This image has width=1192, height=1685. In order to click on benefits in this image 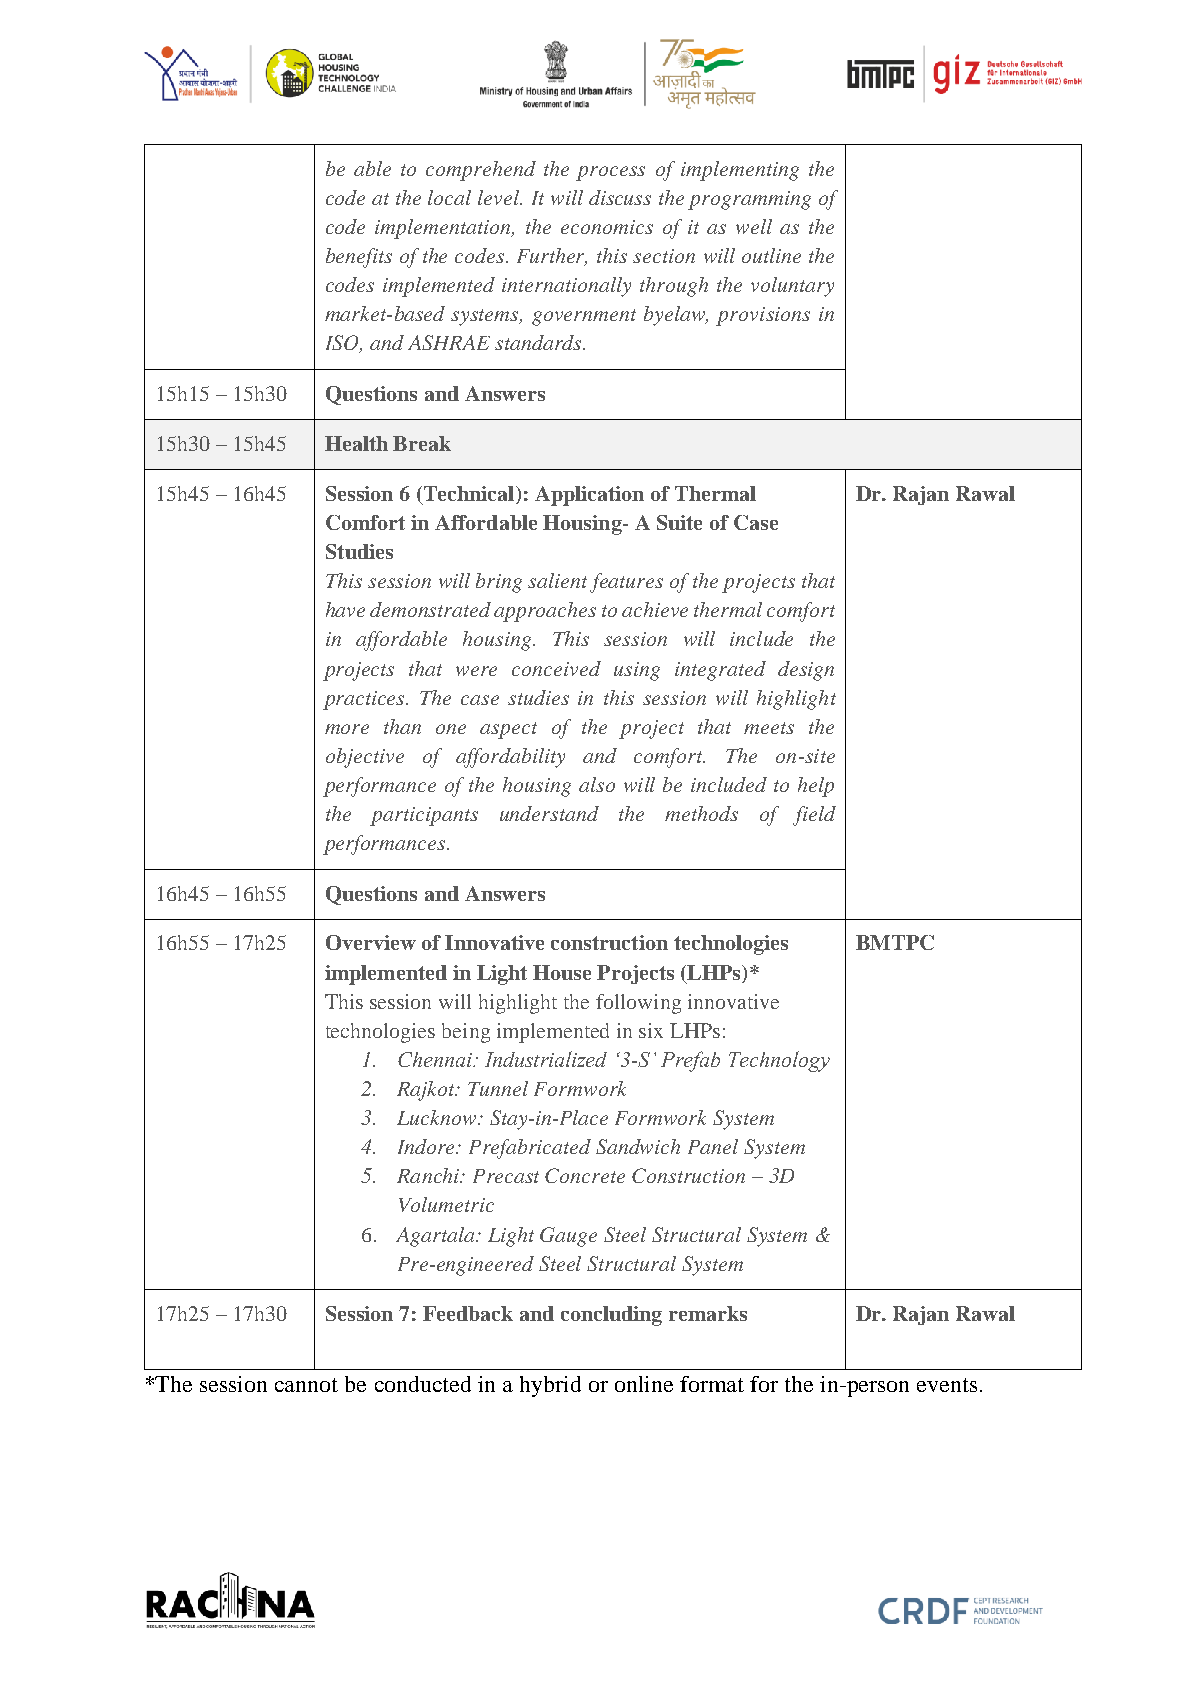, I will do `click(359, 258)`.
